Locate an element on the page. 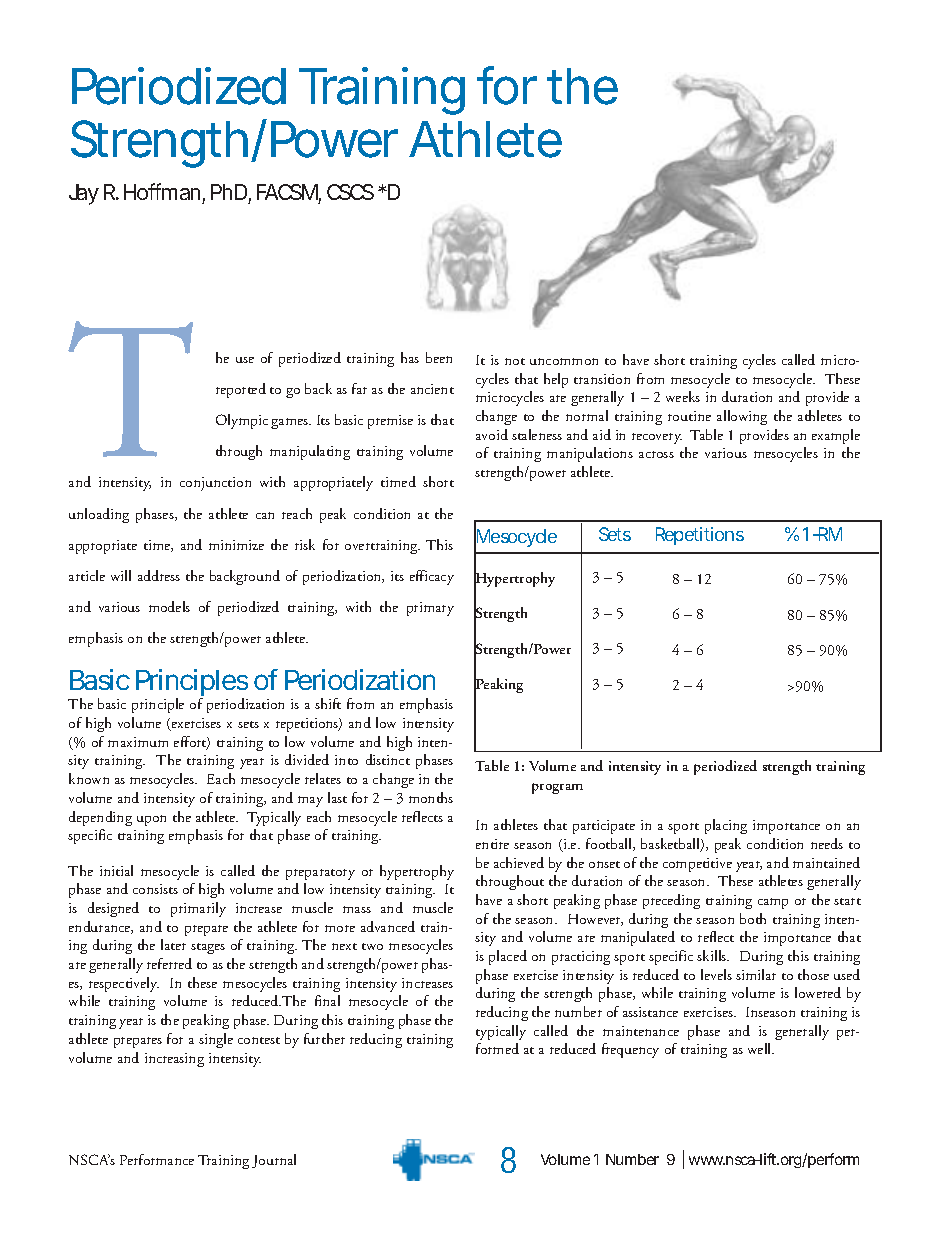  CSCS is located at coordinates (350, 192).
